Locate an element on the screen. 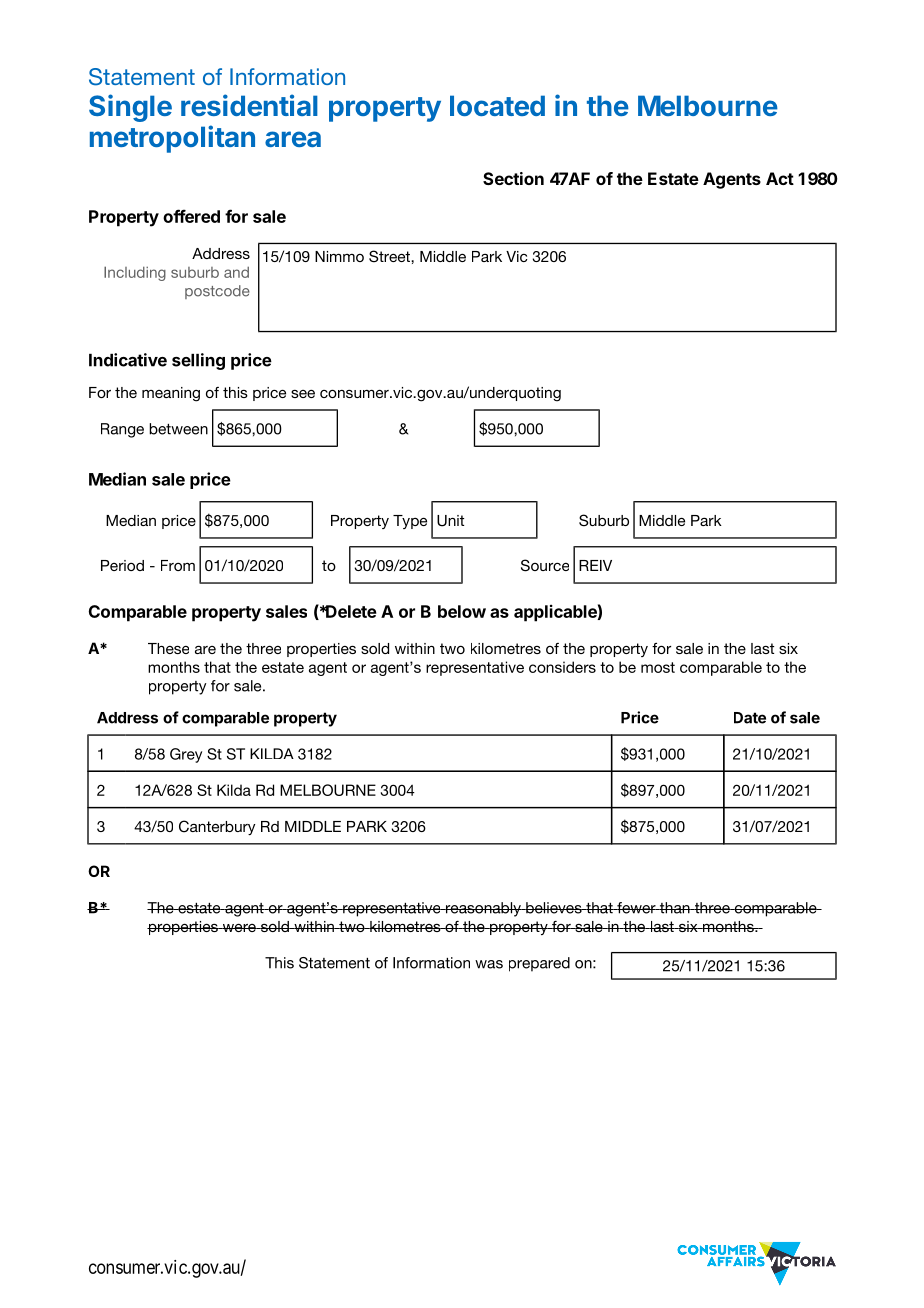 The image size is (924, 1308). located is located at coordinates (497, 105).
